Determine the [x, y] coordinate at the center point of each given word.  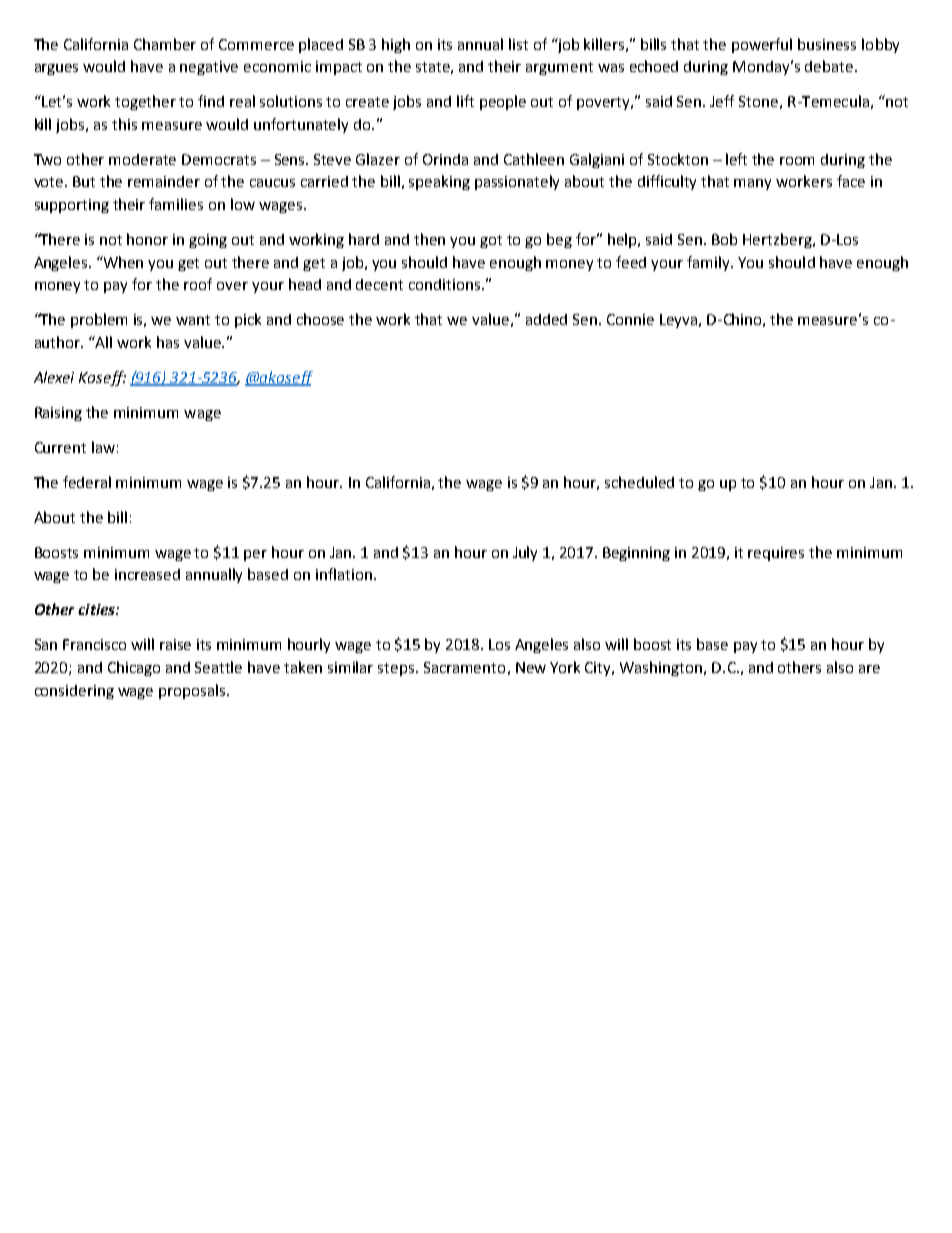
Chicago [134, 668]
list [518, 44]
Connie [630, 319]
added [546, 319]
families [176, 204]
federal [87, 482]
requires [776, 554]
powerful [762, 45]
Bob [724, 239]
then [429, 239]
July [525, 553]
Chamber [165, 44]
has [168, 342]
